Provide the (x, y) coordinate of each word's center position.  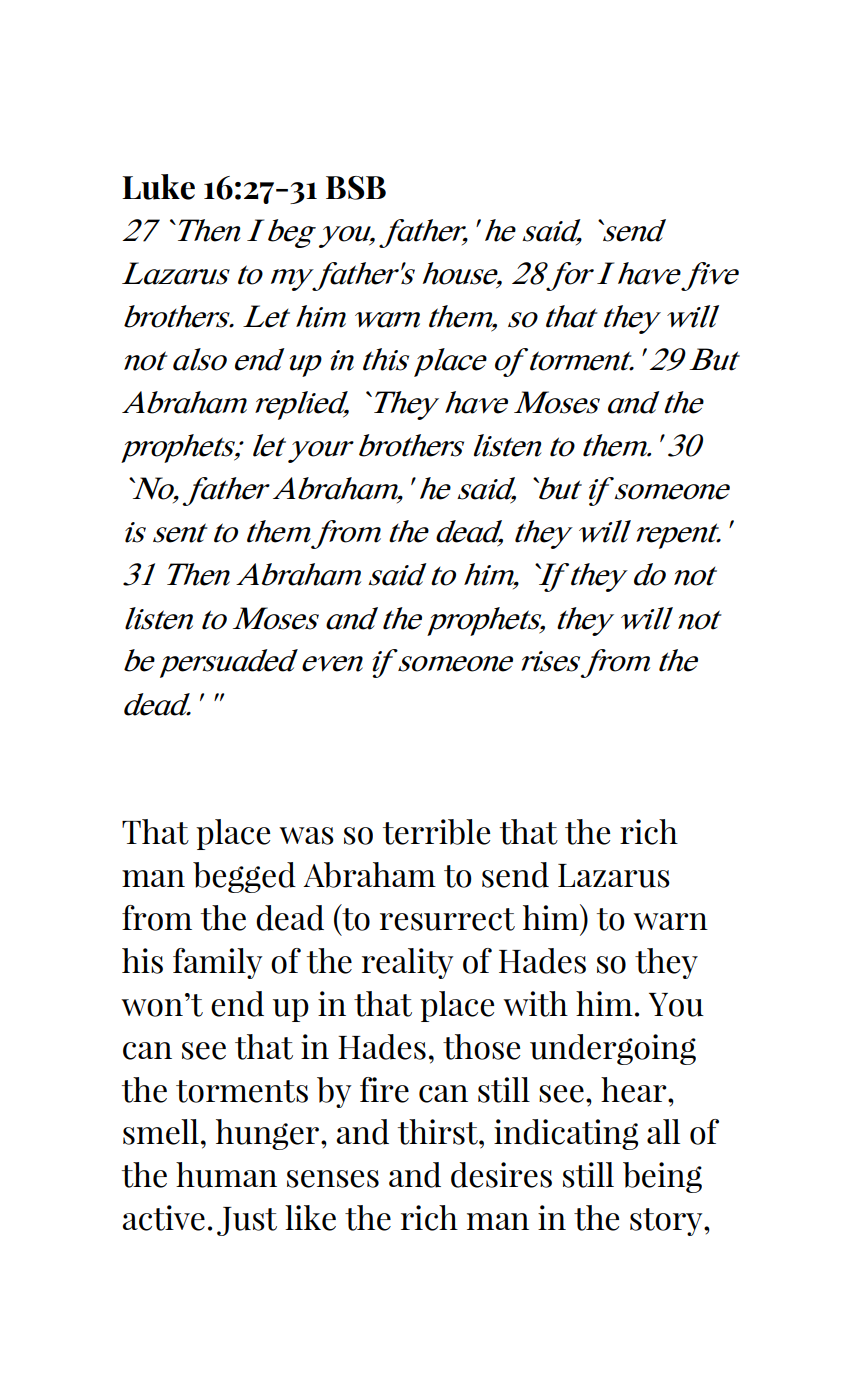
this (386, 359)
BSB (356, 188)
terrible (436, 832)
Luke (158, 187)
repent (678, 536)
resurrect (447, 919)
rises (550, 661)
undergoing (613, 1049)
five (710, 276)
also (200, 359)
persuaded (229, 663)
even (332, 664)
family (217, 963)
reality (407, 963)
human (226, 1175)
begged (244, 877)
